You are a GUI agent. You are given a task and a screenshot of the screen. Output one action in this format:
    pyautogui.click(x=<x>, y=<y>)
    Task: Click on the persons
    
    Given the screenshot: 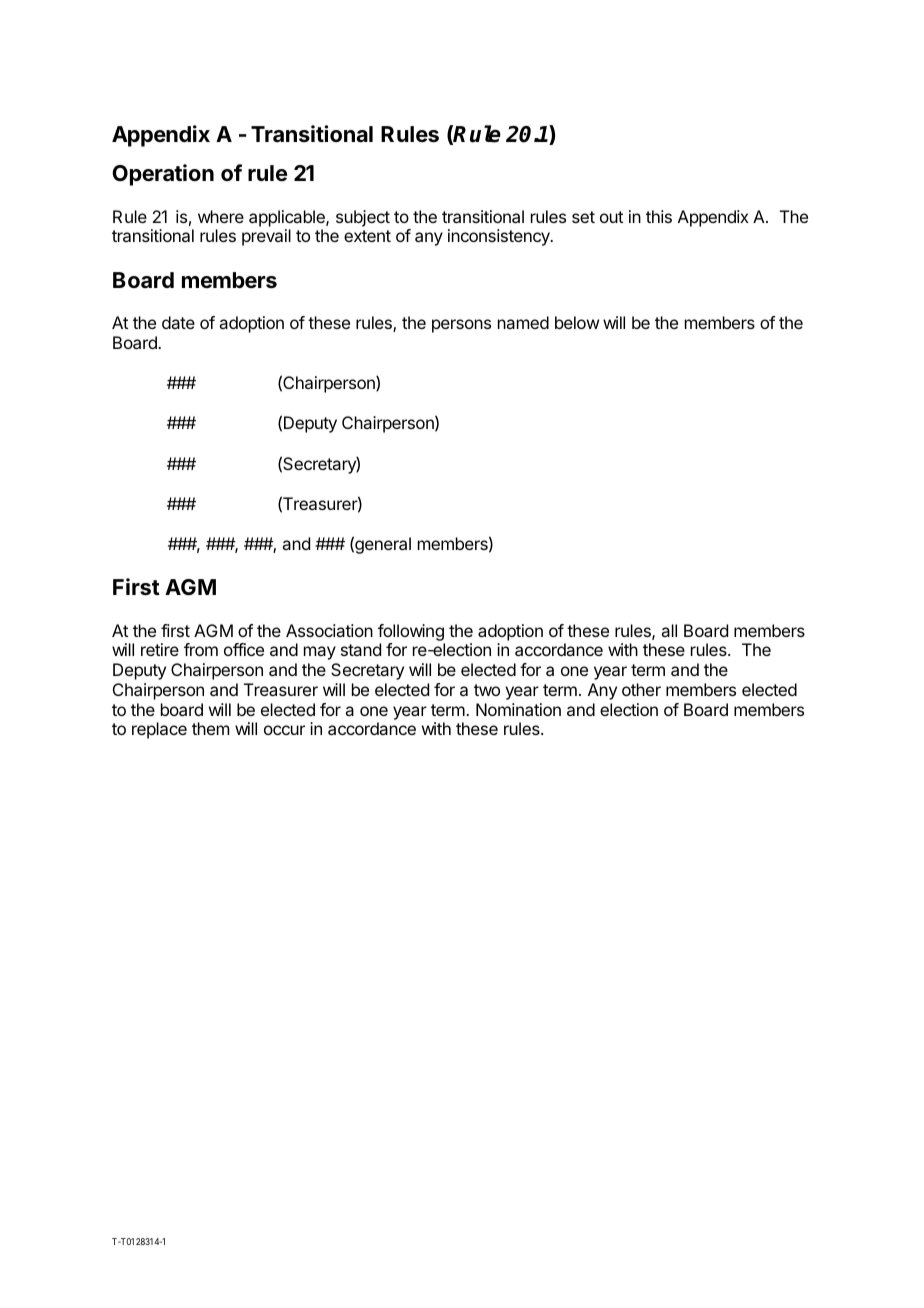 What is the action you would take?
    pyautogui.click(x=461, y=326)
